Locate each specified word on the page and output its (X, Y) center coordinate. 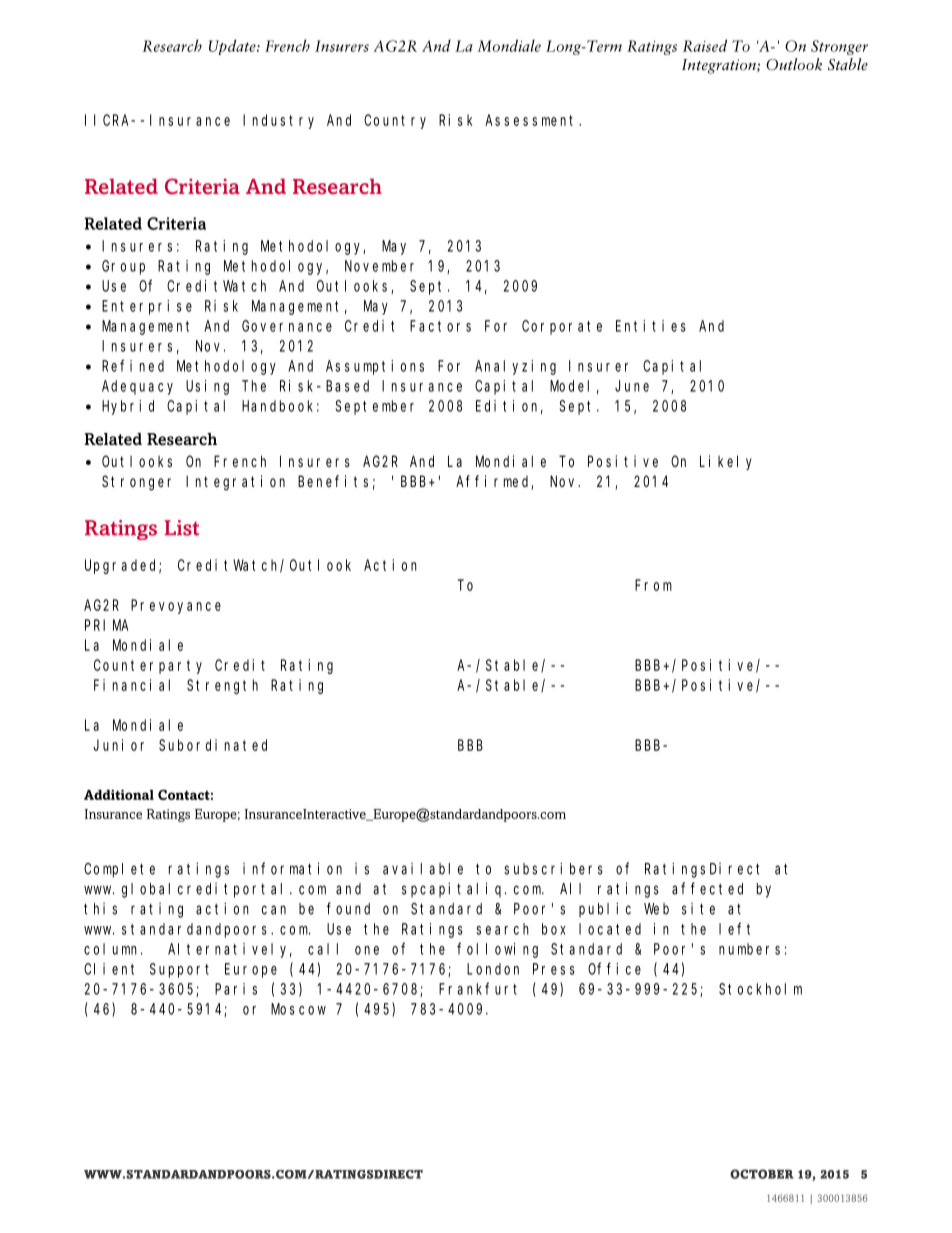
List (181, 528)
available (423, 869)
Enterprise (147, 307)
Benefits (333, 481)
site (698, 909)
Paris (236, 989)
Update (233, 47)
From (653, 585)
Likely (726, 462)
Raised (705, 45)
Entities (651, 326)
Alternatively (230, 950)
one (367, 950)
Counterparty (148, 666)
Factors (440, 326)
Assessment (532, 120)
